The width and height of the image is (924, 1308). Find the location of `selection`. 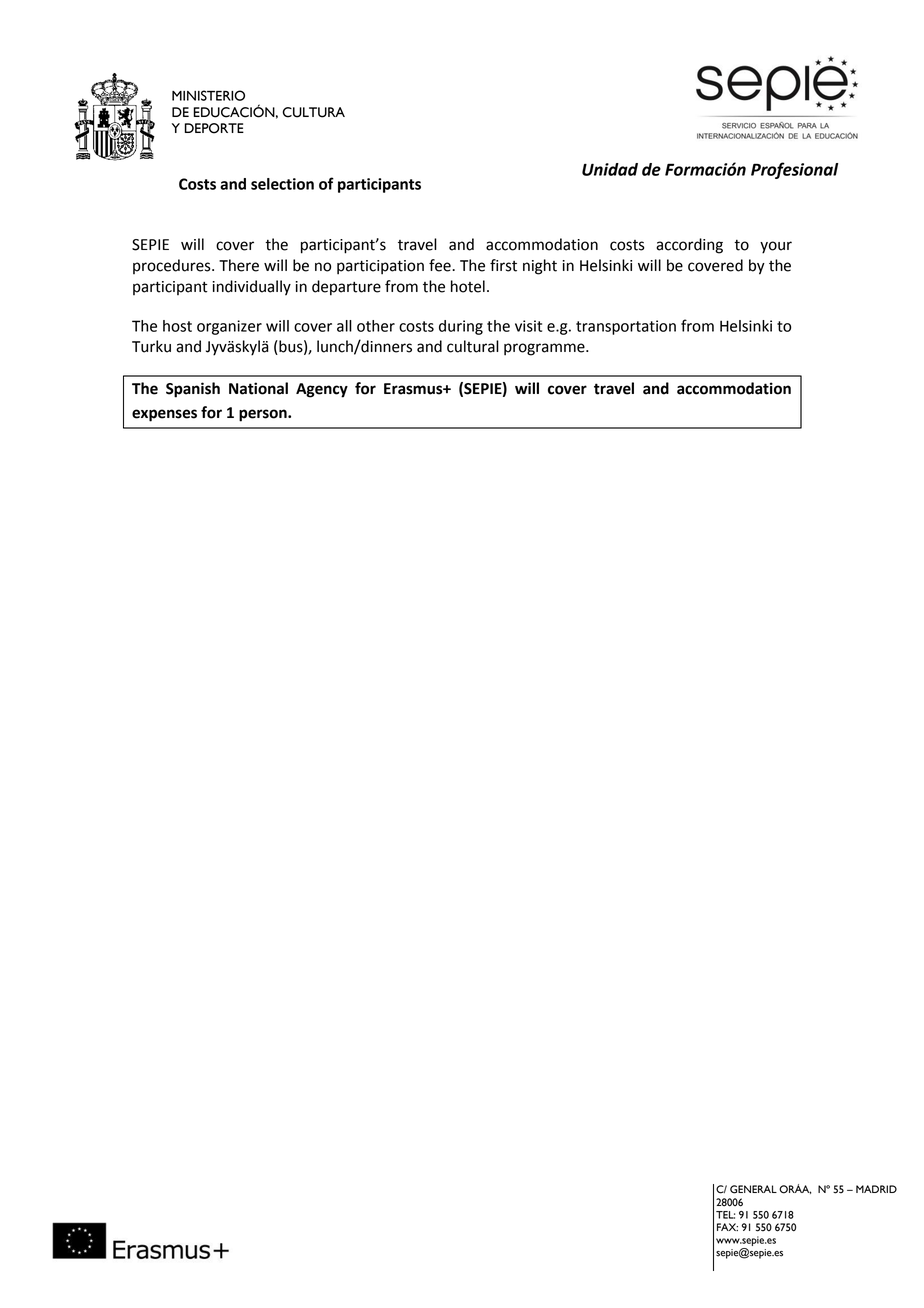

selection is located at coordinates (282, 184).
